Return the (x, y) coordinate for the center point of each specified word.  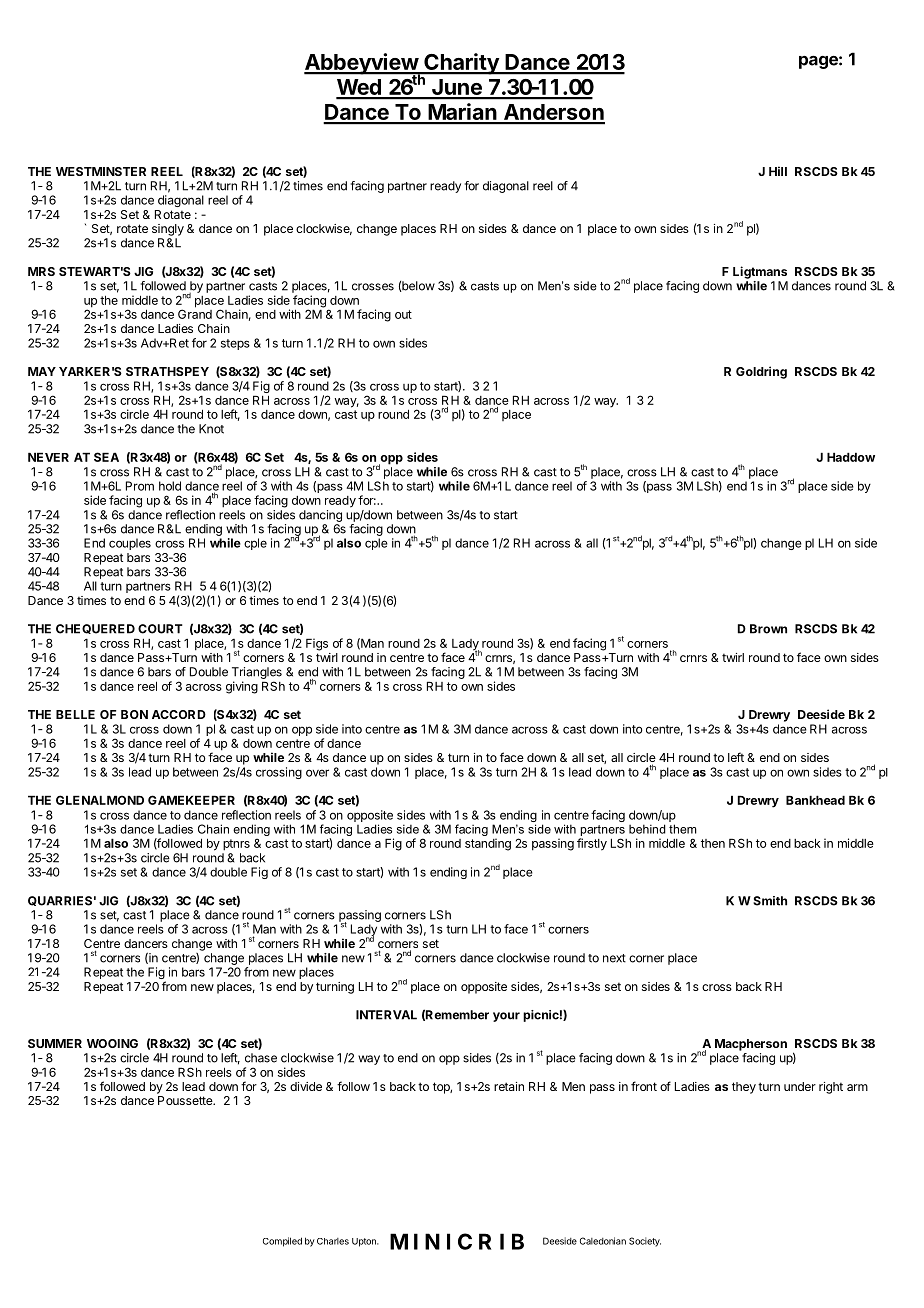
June (456, 88)
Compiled (282, 1242)
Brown (768, 629)
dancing (320, 516)
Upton (365, 1242)
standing (488, 844)
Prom (140, 486)
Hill (778, 171)
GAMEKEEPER (191, 800)
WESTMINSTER (101, 171)
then (713, 843)
